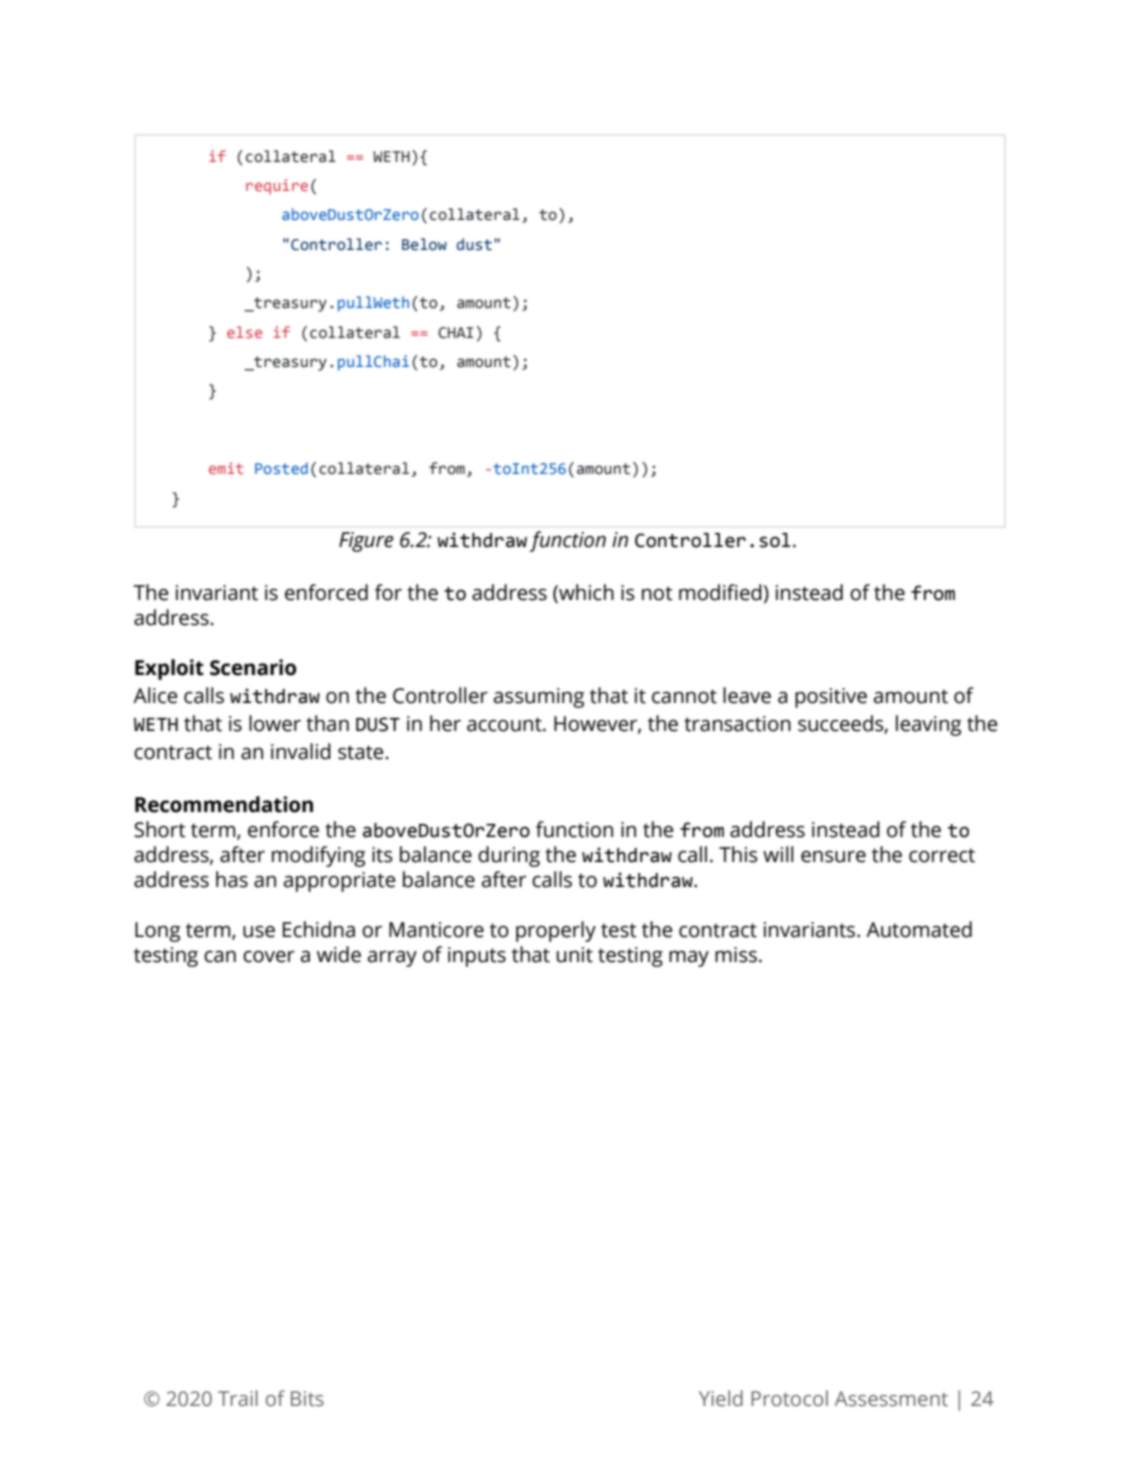 This document has width=1138, height=1473. I want to click on modified, so click(720, 592).
